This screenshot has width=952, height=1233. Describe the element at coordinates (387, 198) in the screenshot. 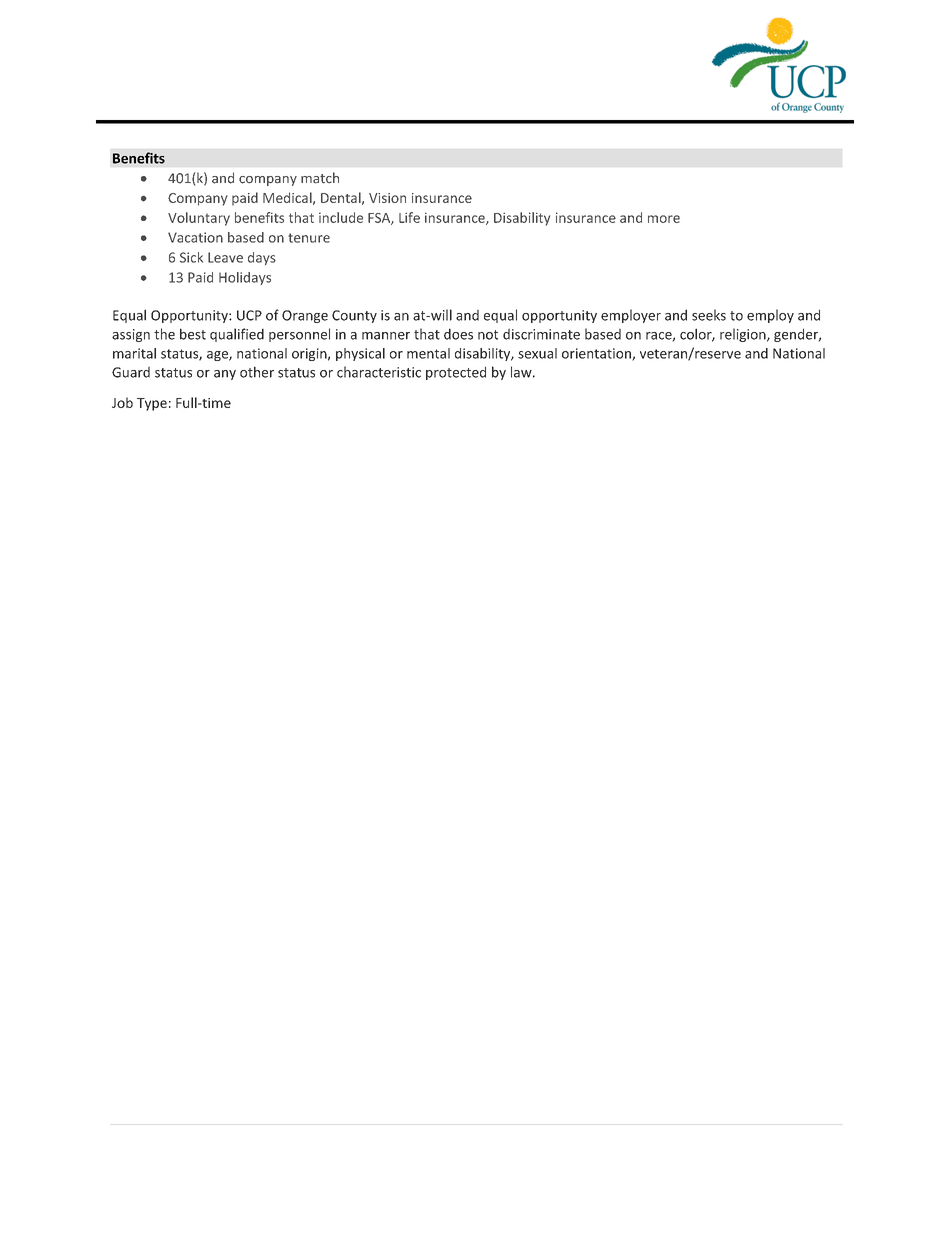

I see `Vision` at that location.
